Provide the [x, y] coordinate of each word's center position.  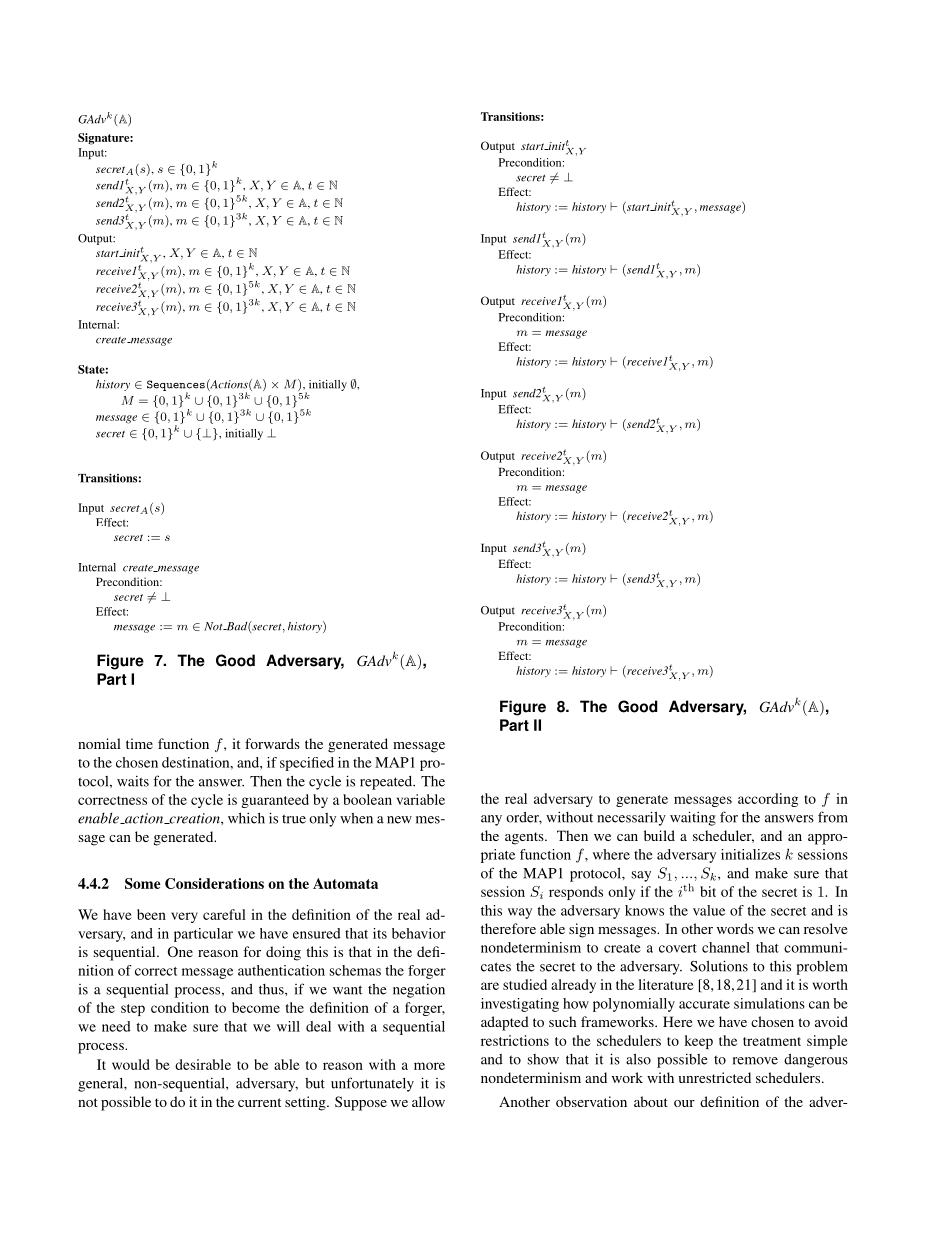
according [768, 800]
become [256, 1007]
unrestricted [714, 1077]
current [259, 1102]
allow [428, 1101]
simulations [769, 1003]
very [184, 917]
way [520, 913]
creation [194, 818]
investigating [520, 1005]
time [139, 743]
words [735, 928]
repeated [387, 783]
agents [525, 838]
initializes [750, 854]
